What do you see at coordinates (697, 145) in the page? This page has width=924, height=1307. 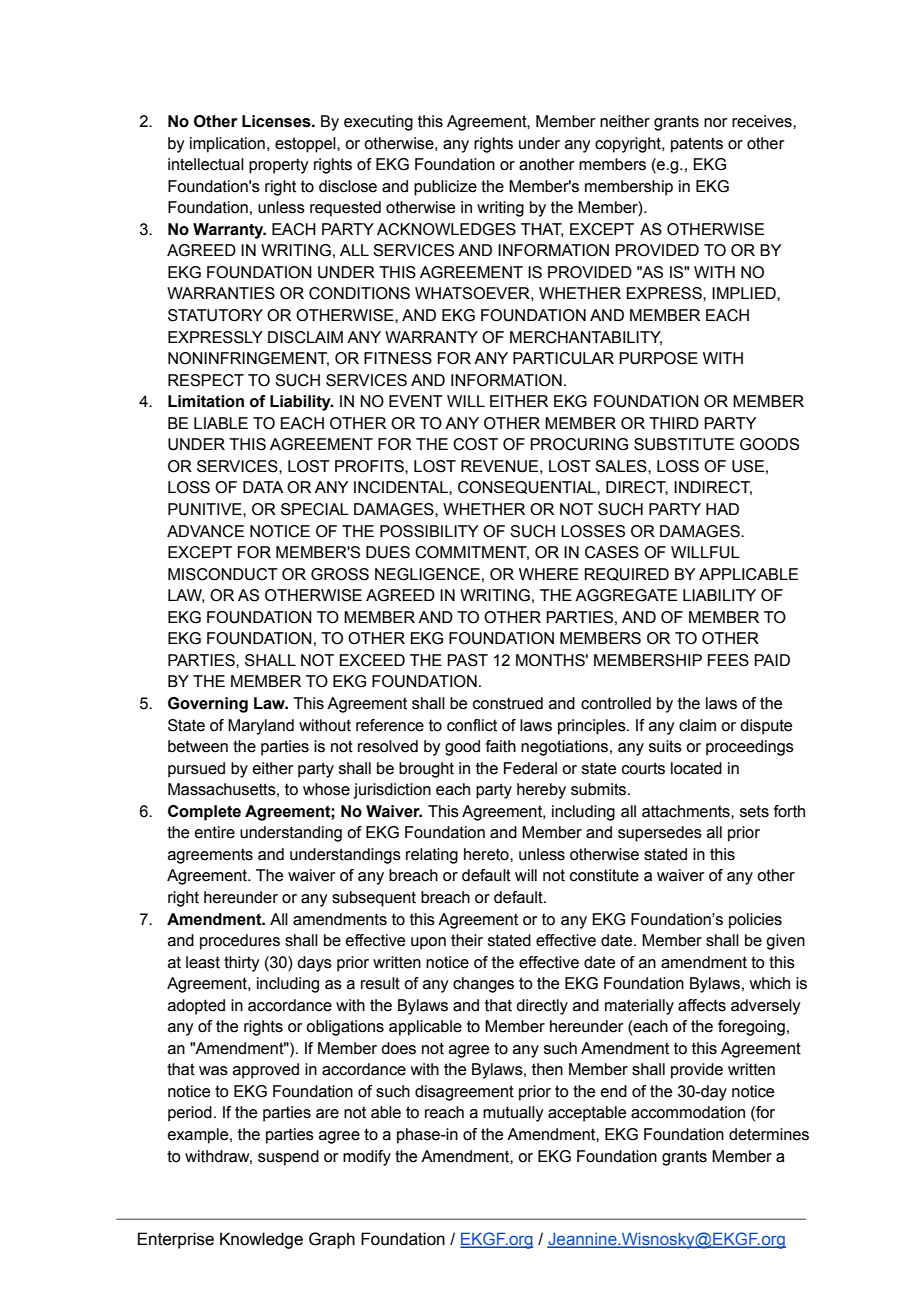 I see `patents` at bounding box center [697, 145].
